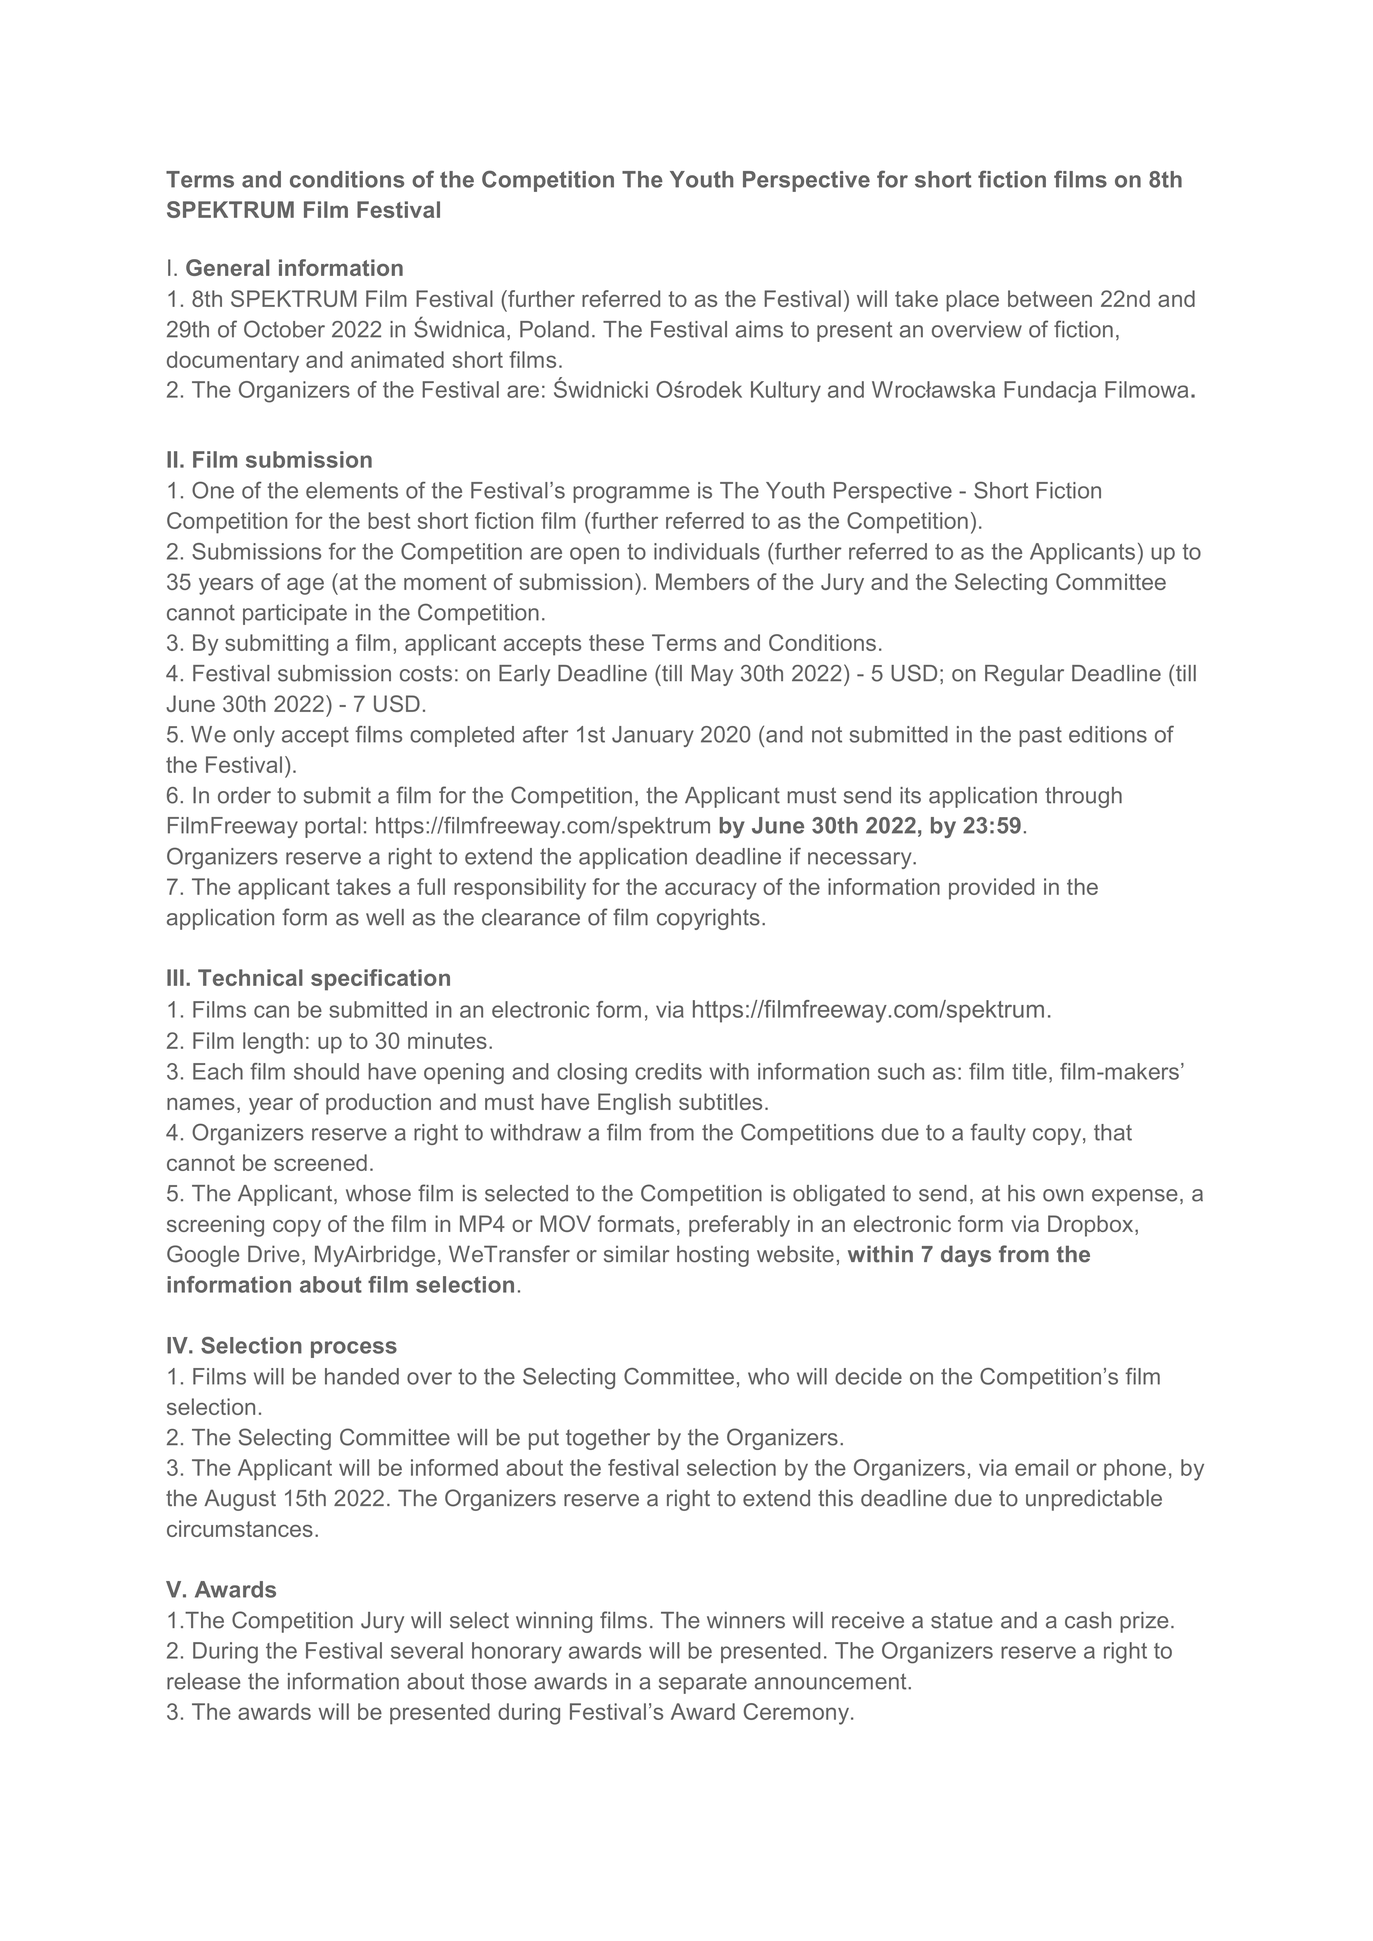 Image resolution: width=1373 pixels, height=1941 pixels. What do you see at coordinates (1040, 737) in the screenshot?
I see `past` at bounding box center [1040, 737].
